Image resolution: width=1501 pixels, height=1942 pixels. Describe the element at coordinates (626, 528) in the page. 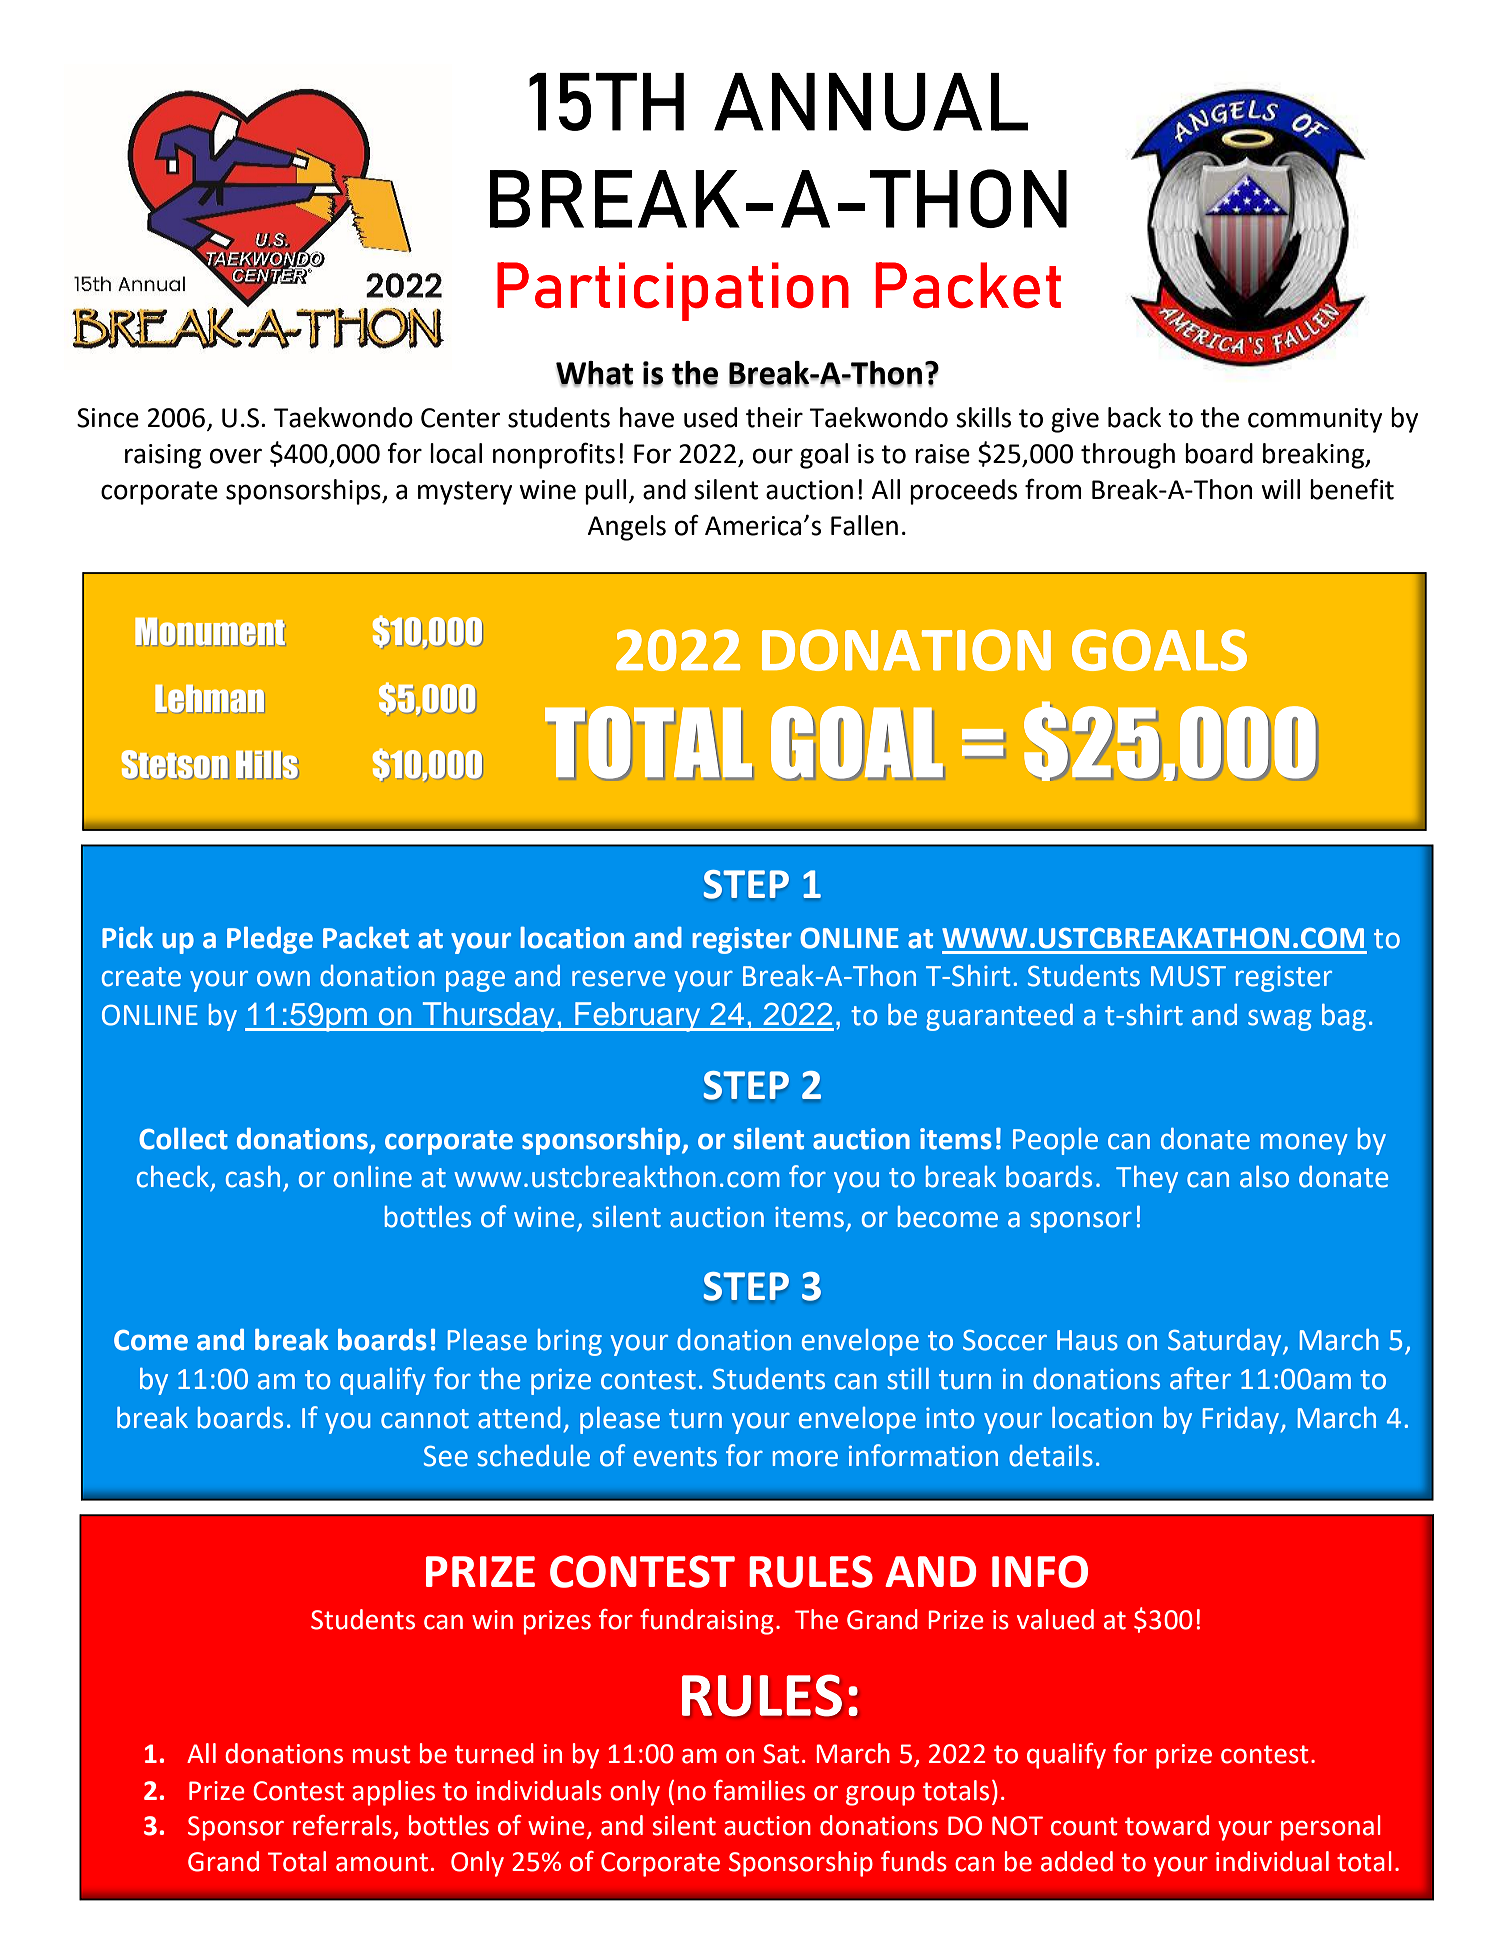

I see `Angels` at that location.
